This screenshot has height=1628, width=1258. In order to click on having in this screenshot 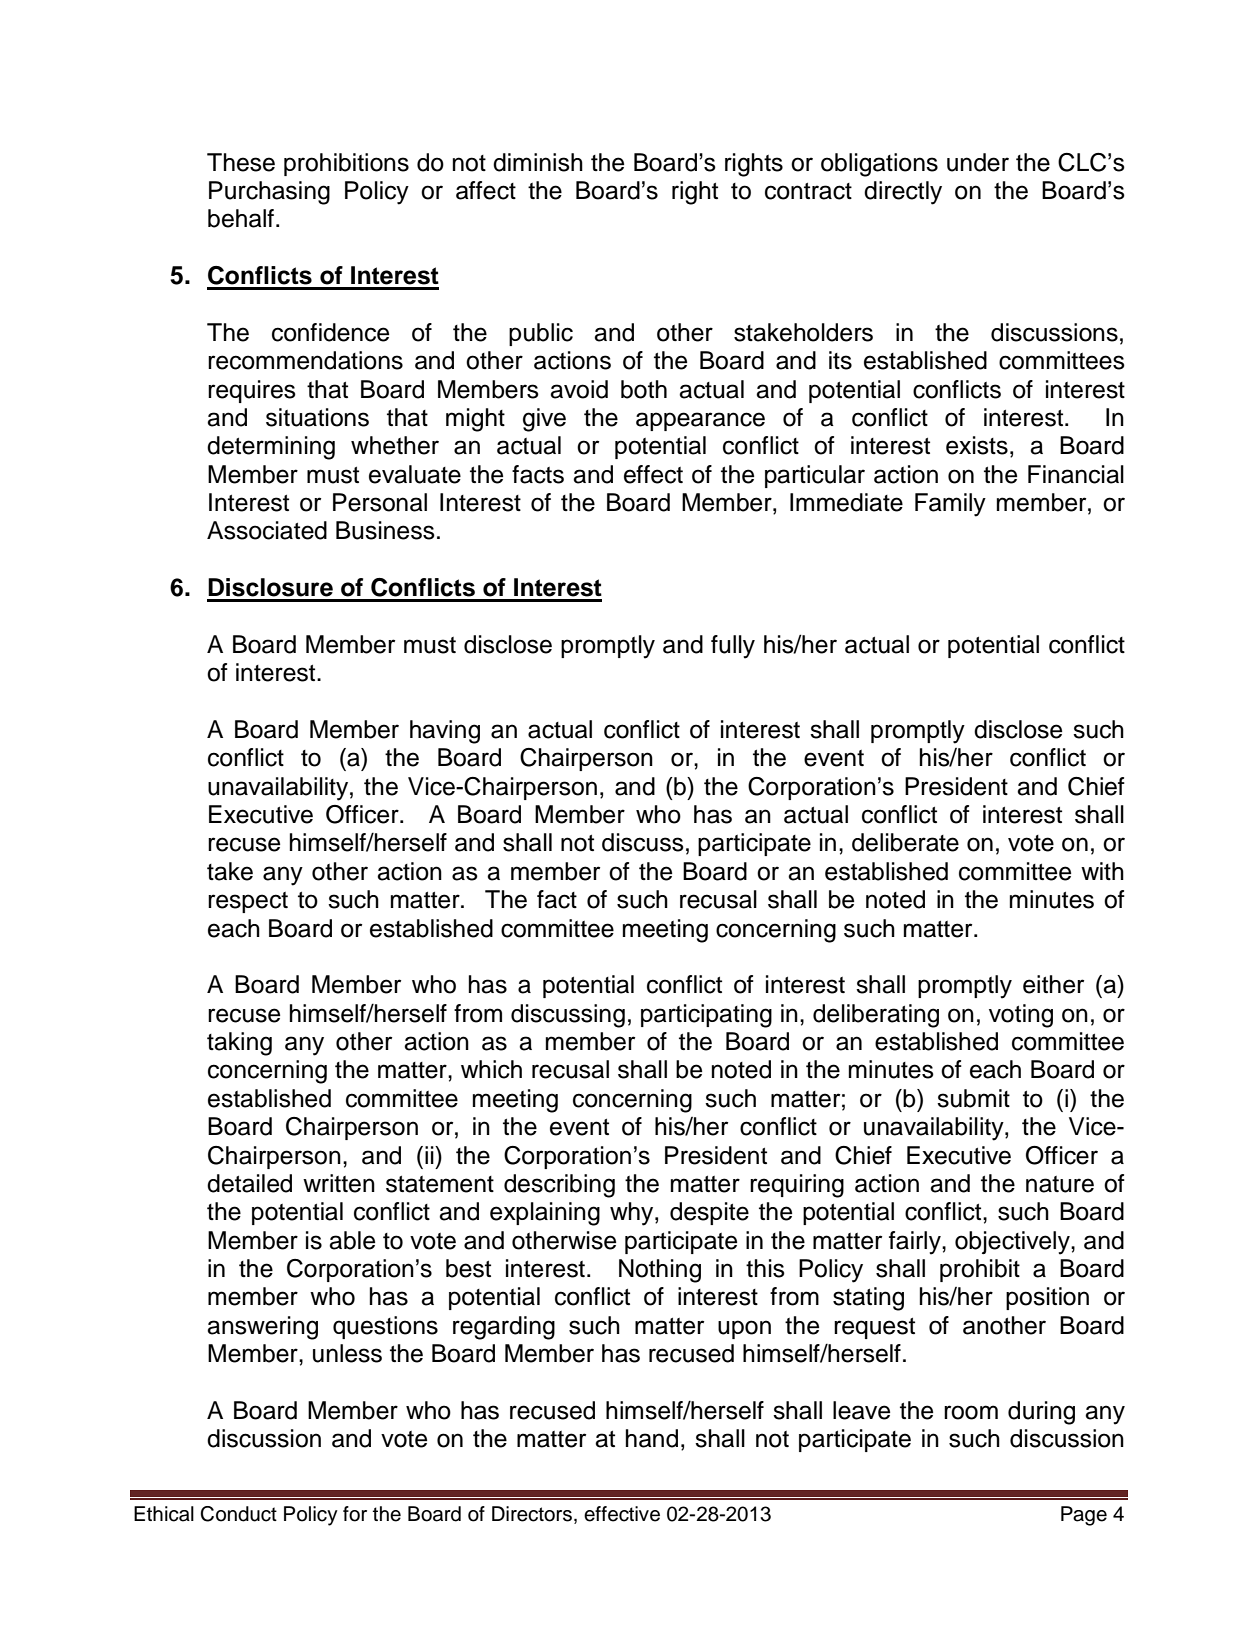, I will do `click(445, 732)`.
